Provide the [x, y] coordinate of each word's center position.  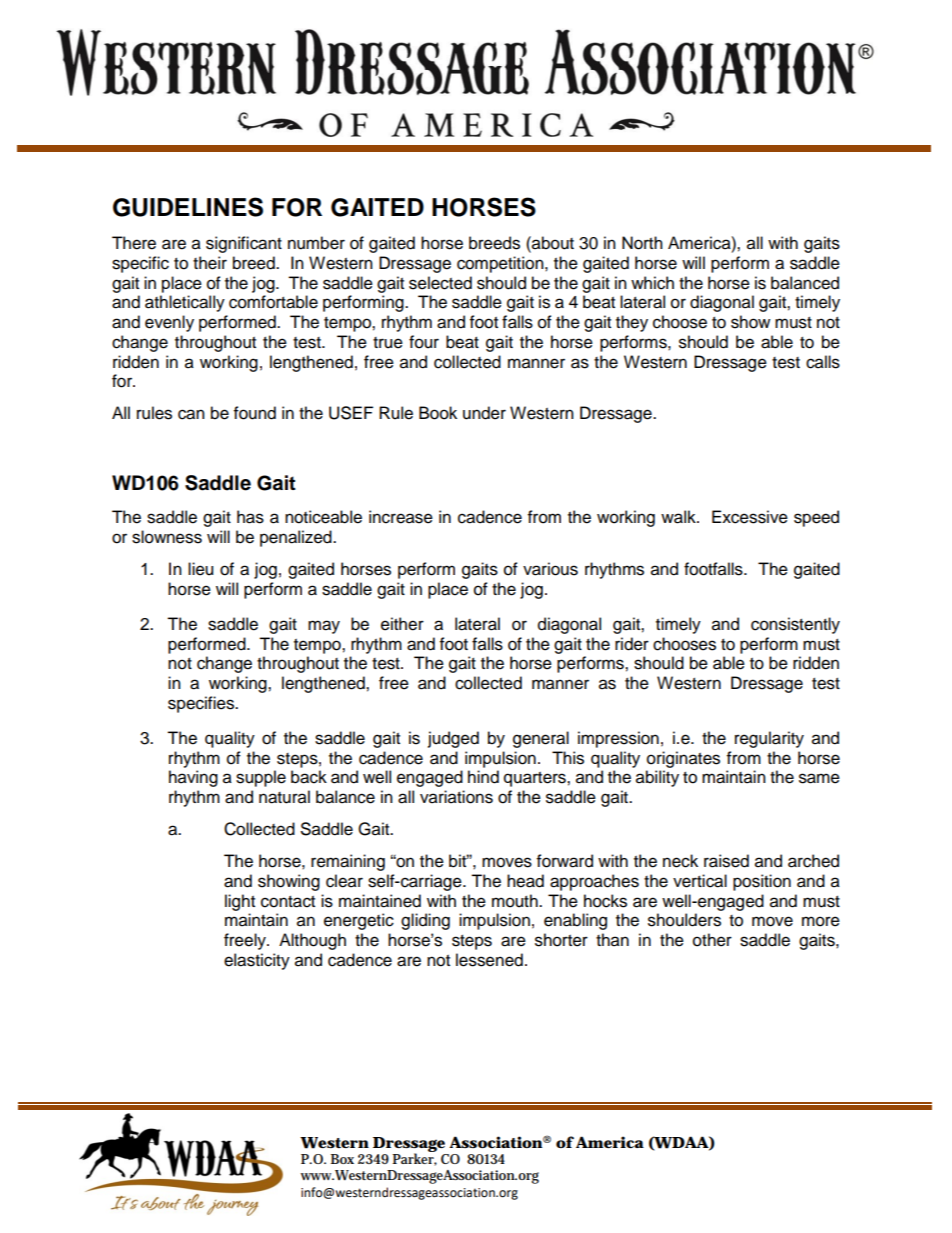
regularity [769, 739]
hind [483, 777]
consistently [795, 625]
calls [823, 362]
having [193, 778]
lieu [200, 569]
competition [501, 264]
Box [342, 1159]
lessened [489, 960]
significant [244, 244]
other [712, 940]
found [255, 413]
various [550, 569]
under [484, 413]
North [642, 243]
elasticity [257, 961]
